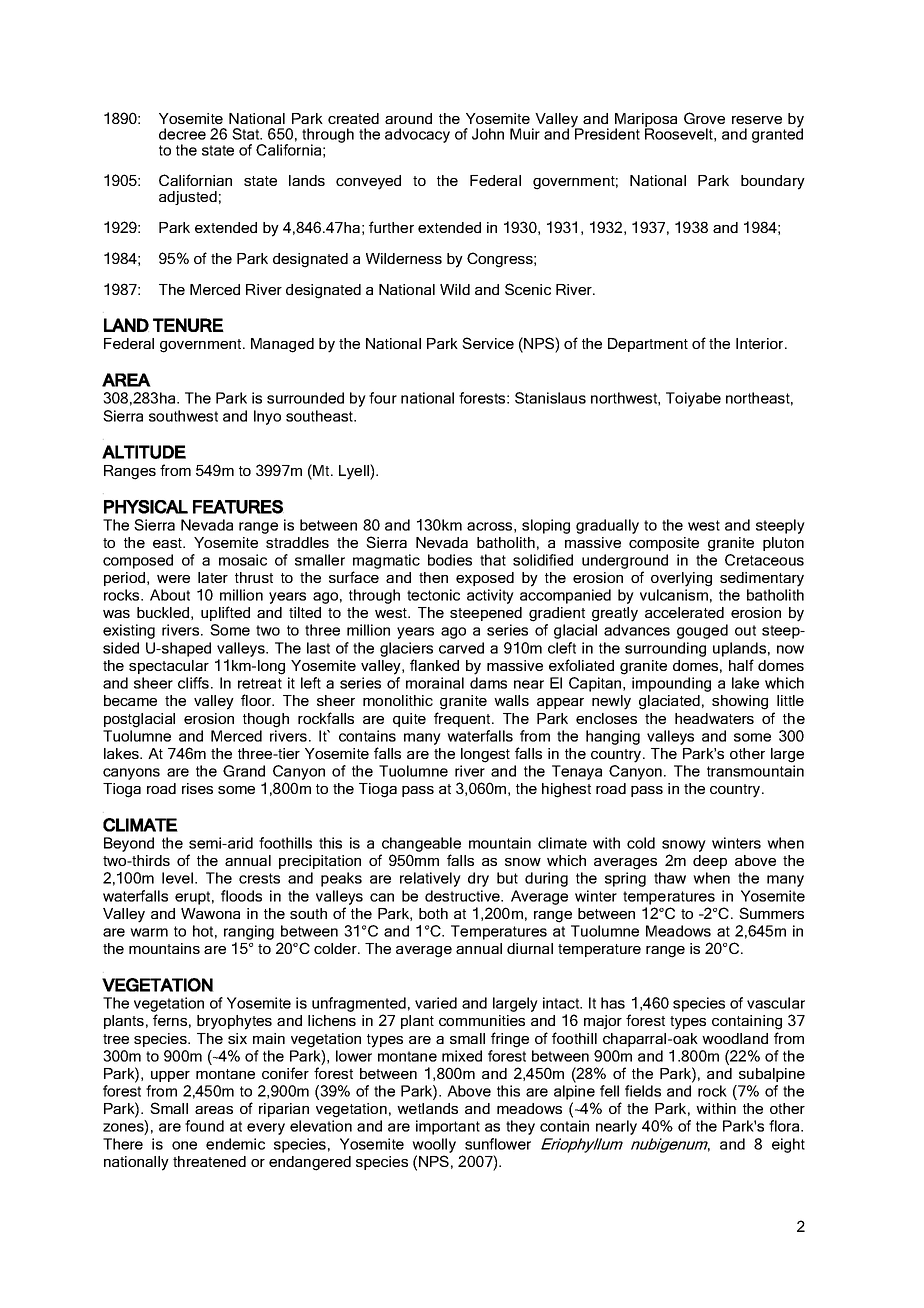  What do you see at coordinates (710, 862) in the document?
I see `deep` at bounding box center [710, 862].
